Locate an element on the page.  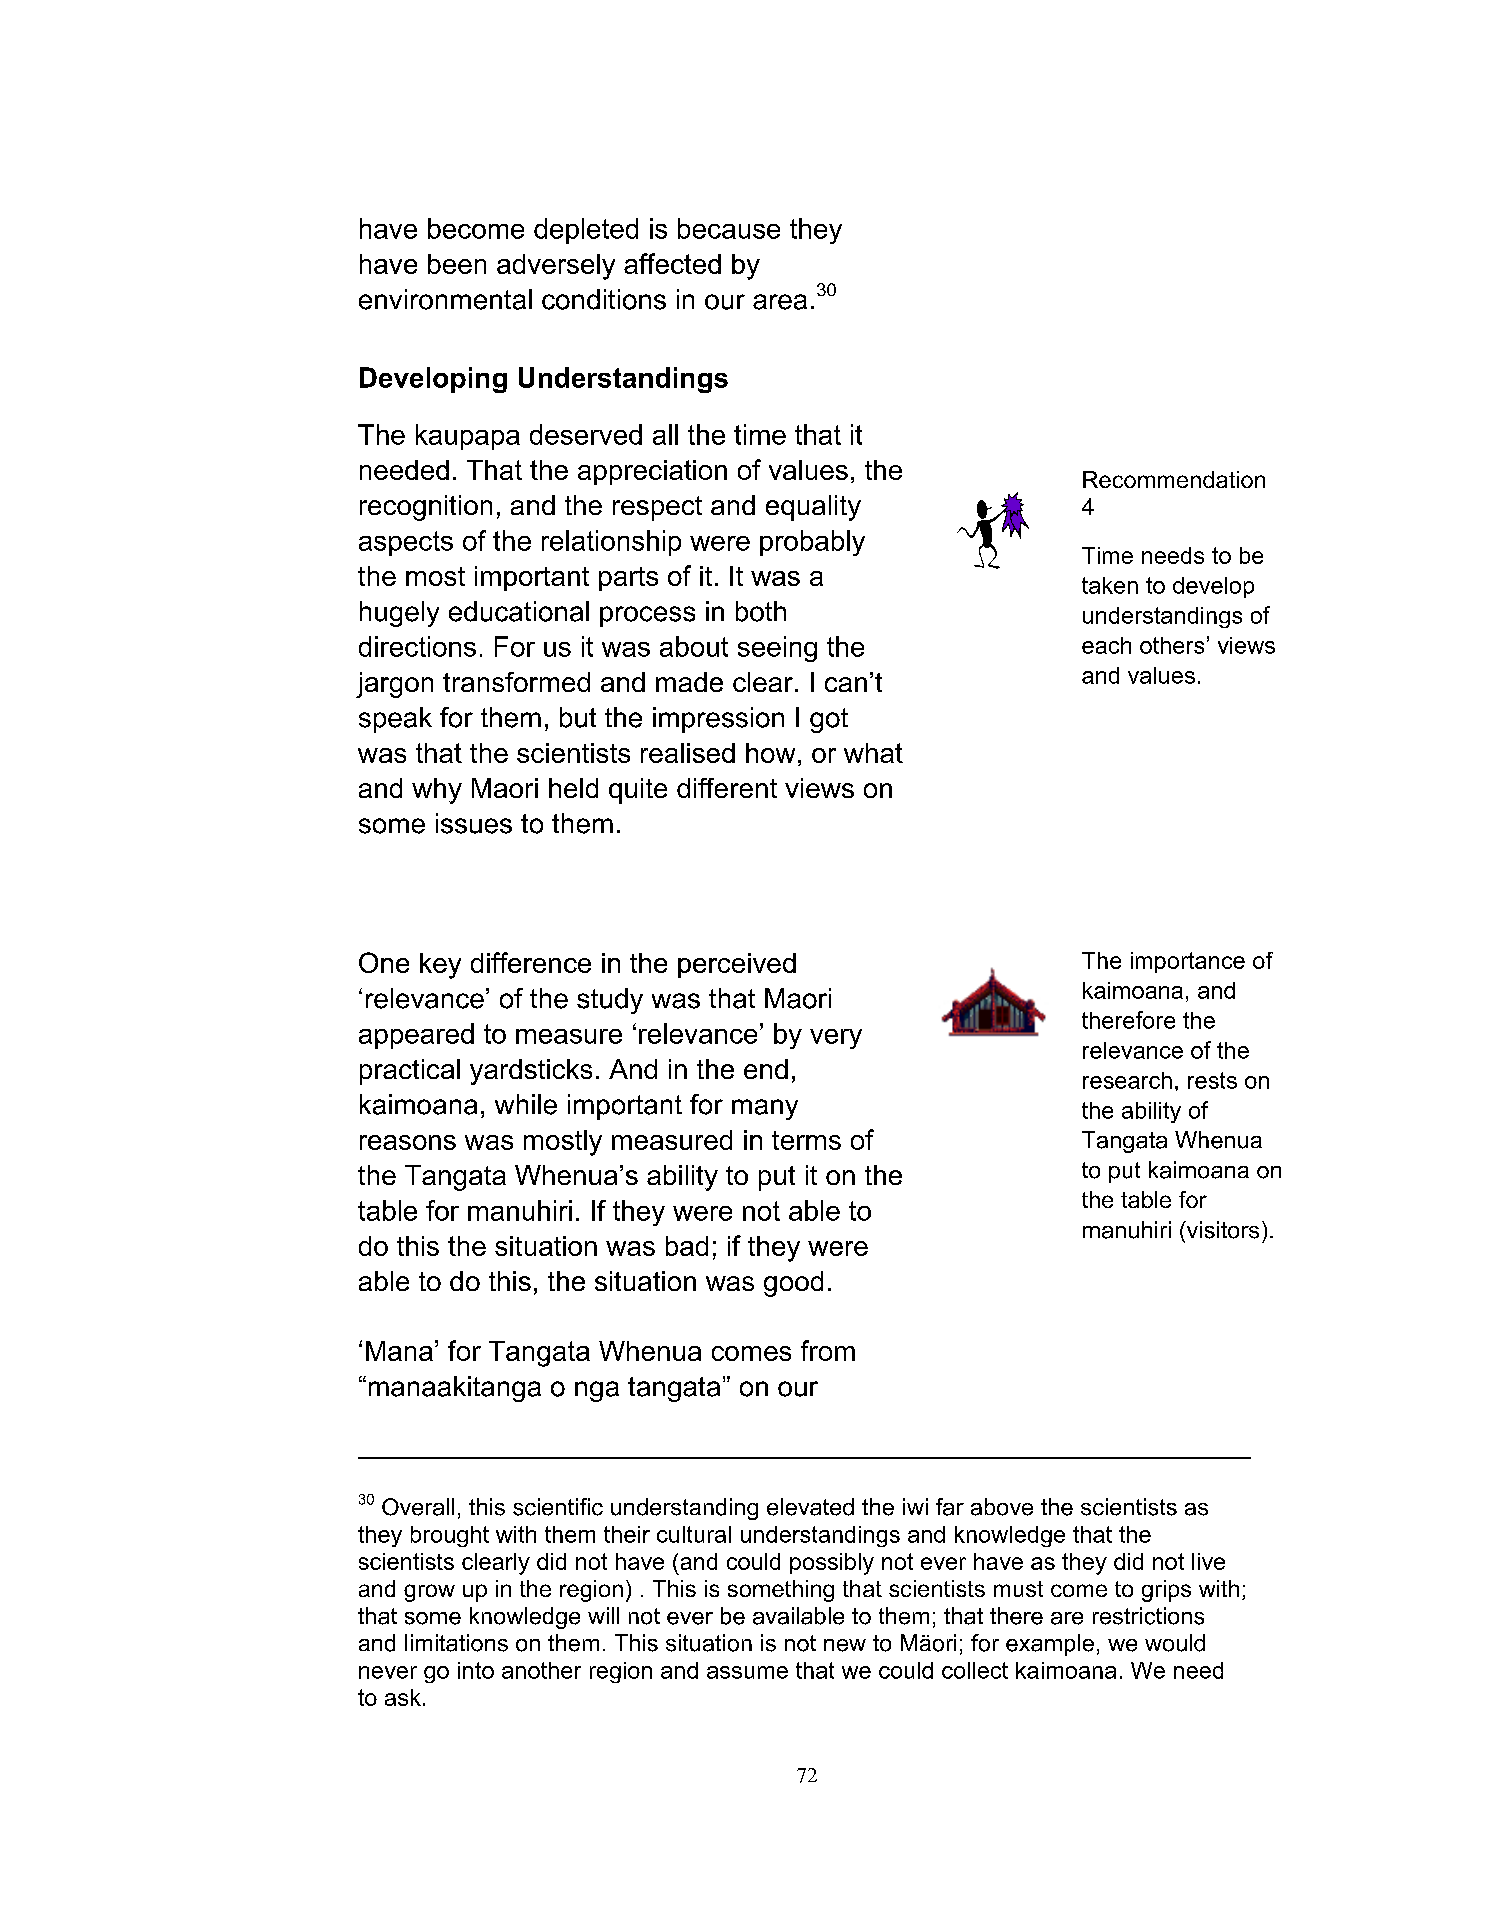
because is located at coordinates (729, 228).
